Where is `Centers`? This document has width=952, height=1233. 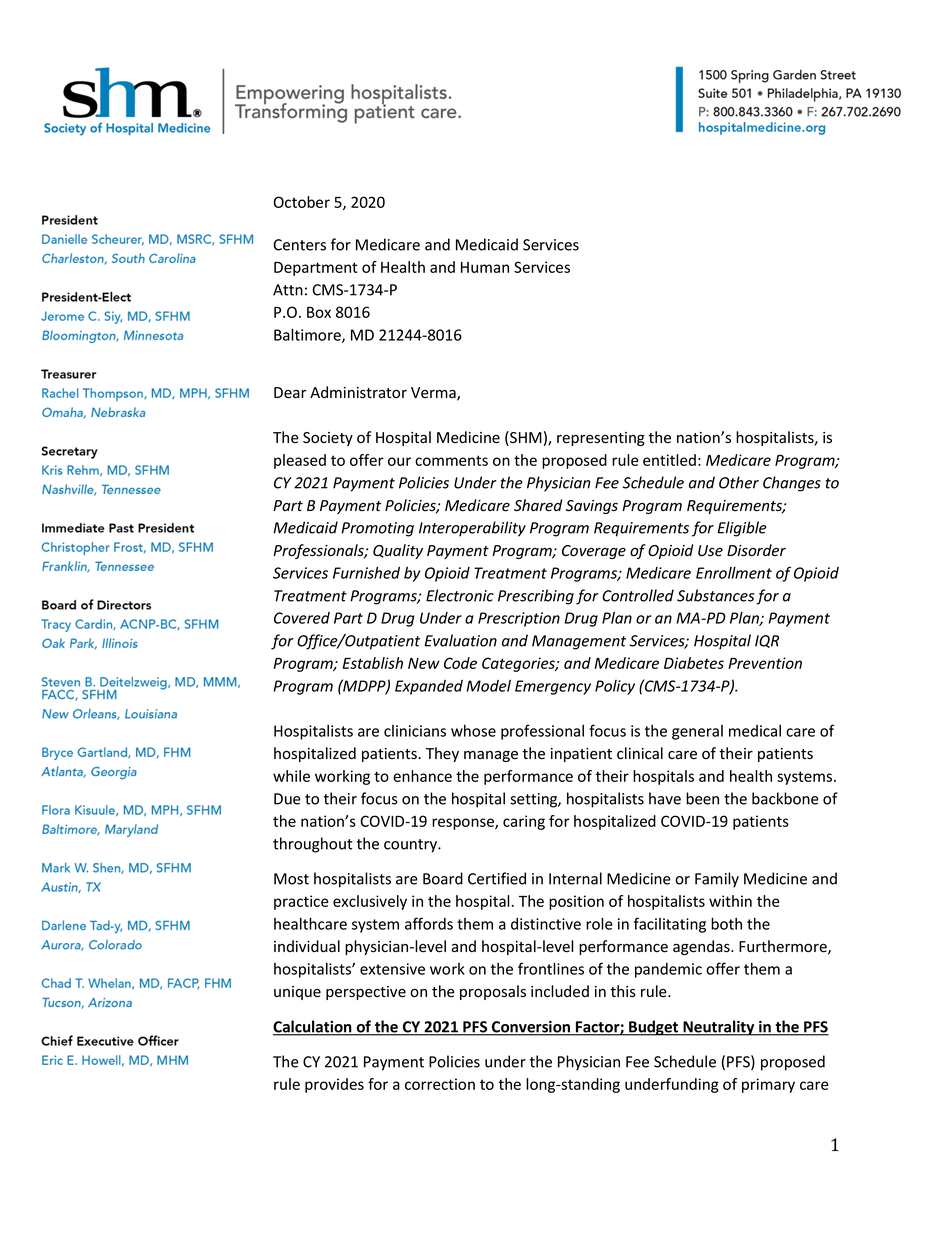 Centers is located at coordinates (300, 245).
